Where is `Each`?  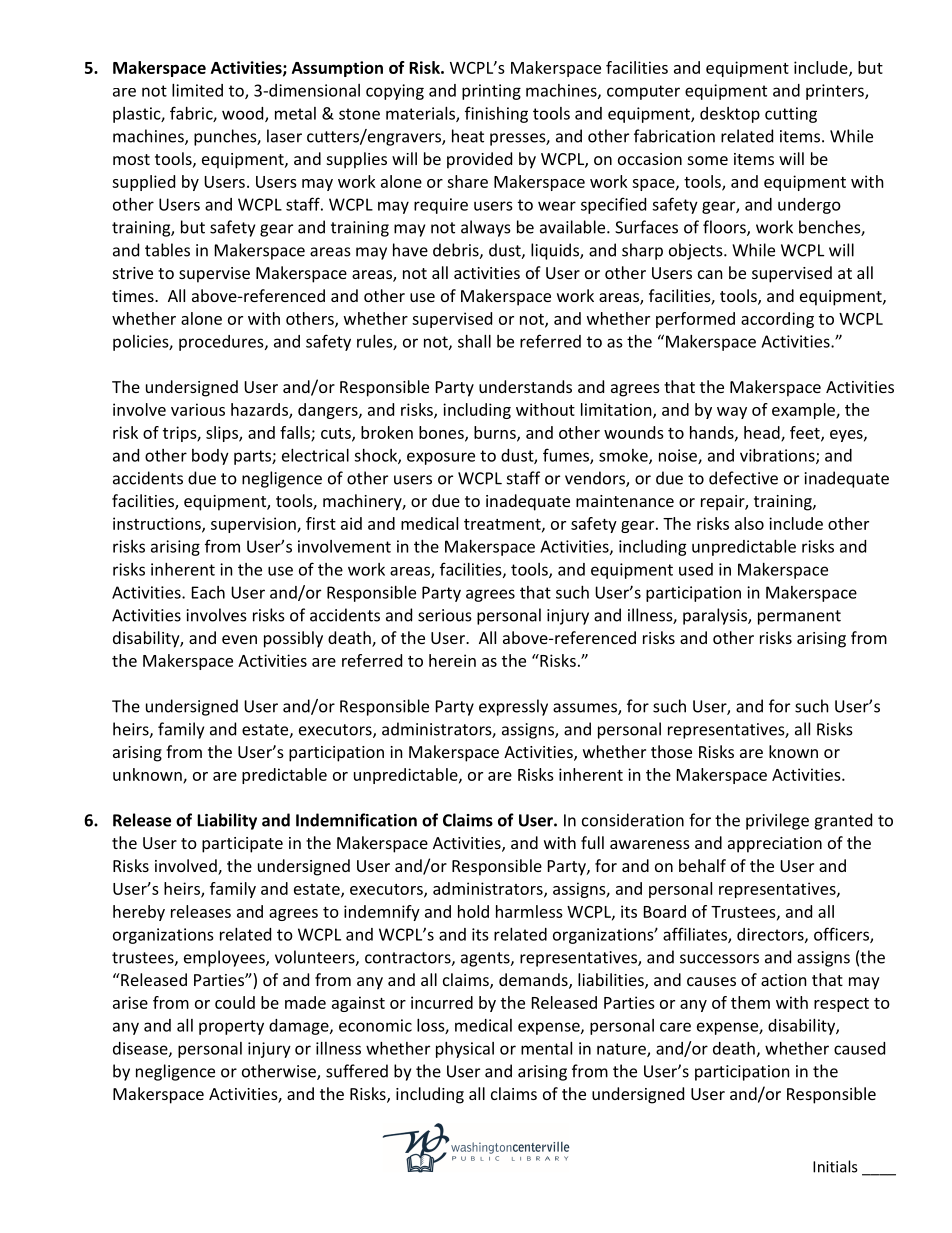 Each is located at coordinates (208, 592).
